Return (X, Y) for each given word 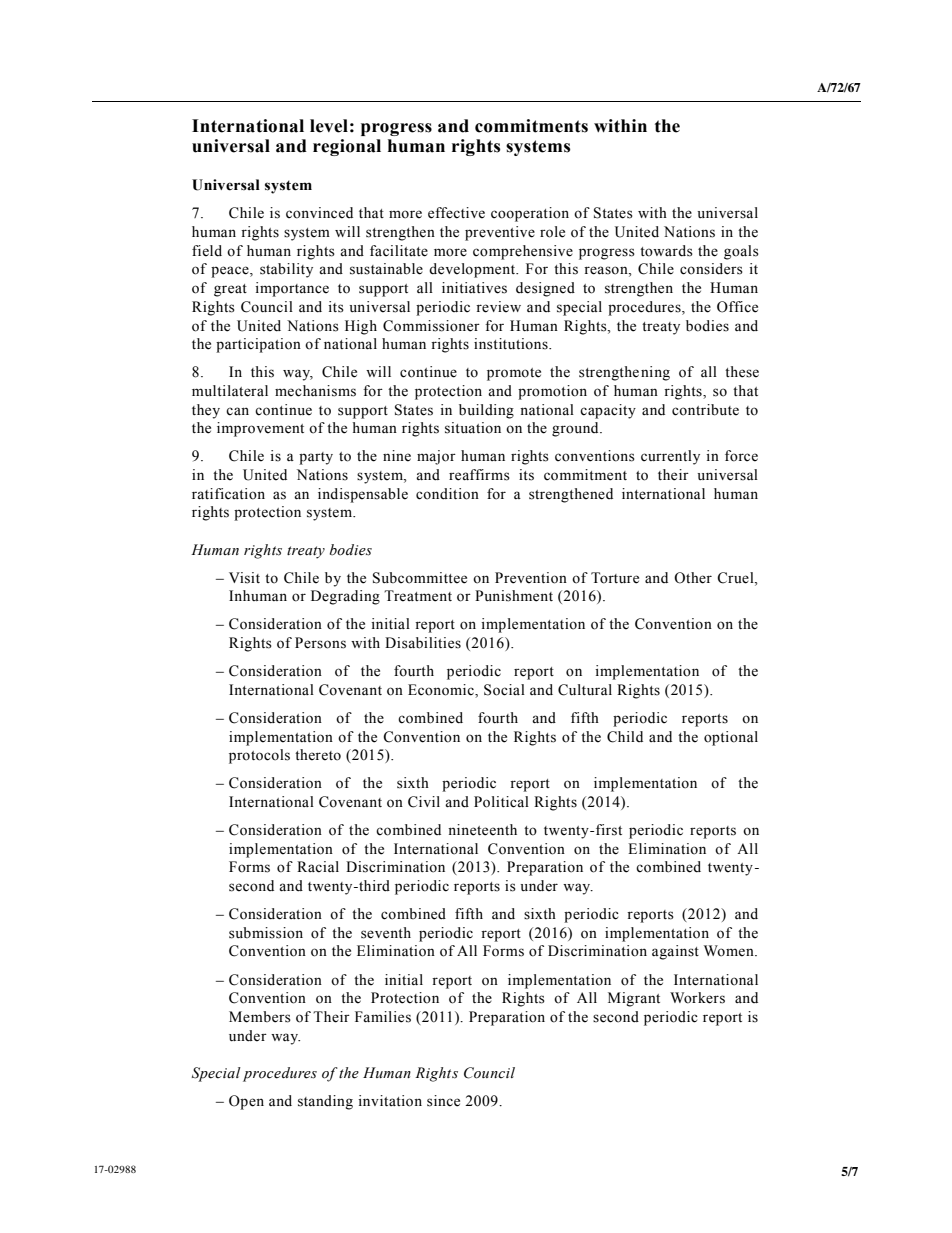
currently (670, 457)
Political (501, 802)
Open (246, 1102)
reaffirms (479, 475)
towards (666, 251)
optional (731, 738)
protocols (259, 756)
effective (456, 213)
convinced (319, 213)
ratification (228, 494)
